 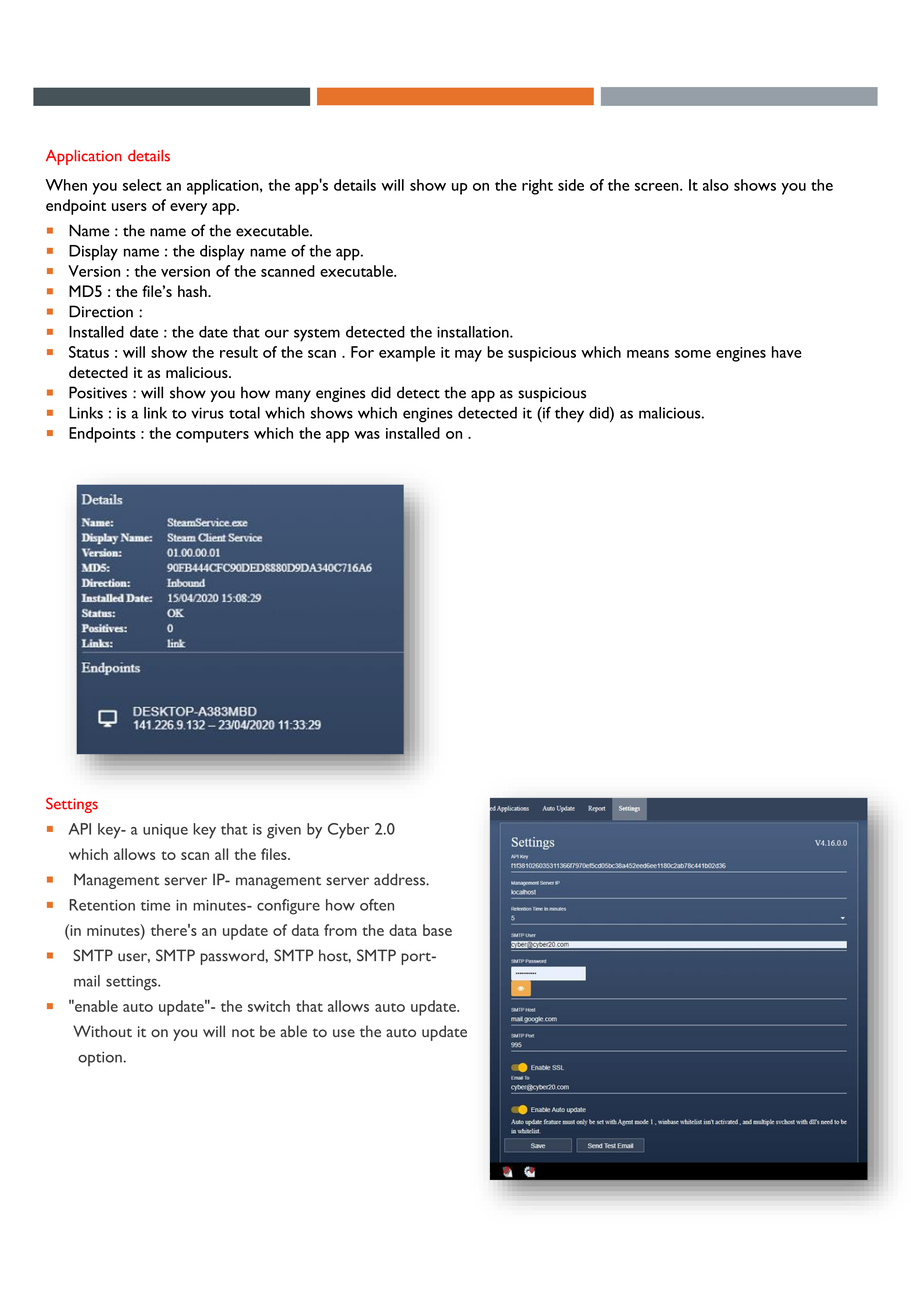 I want to click on often, so click(x=377, y=905).
